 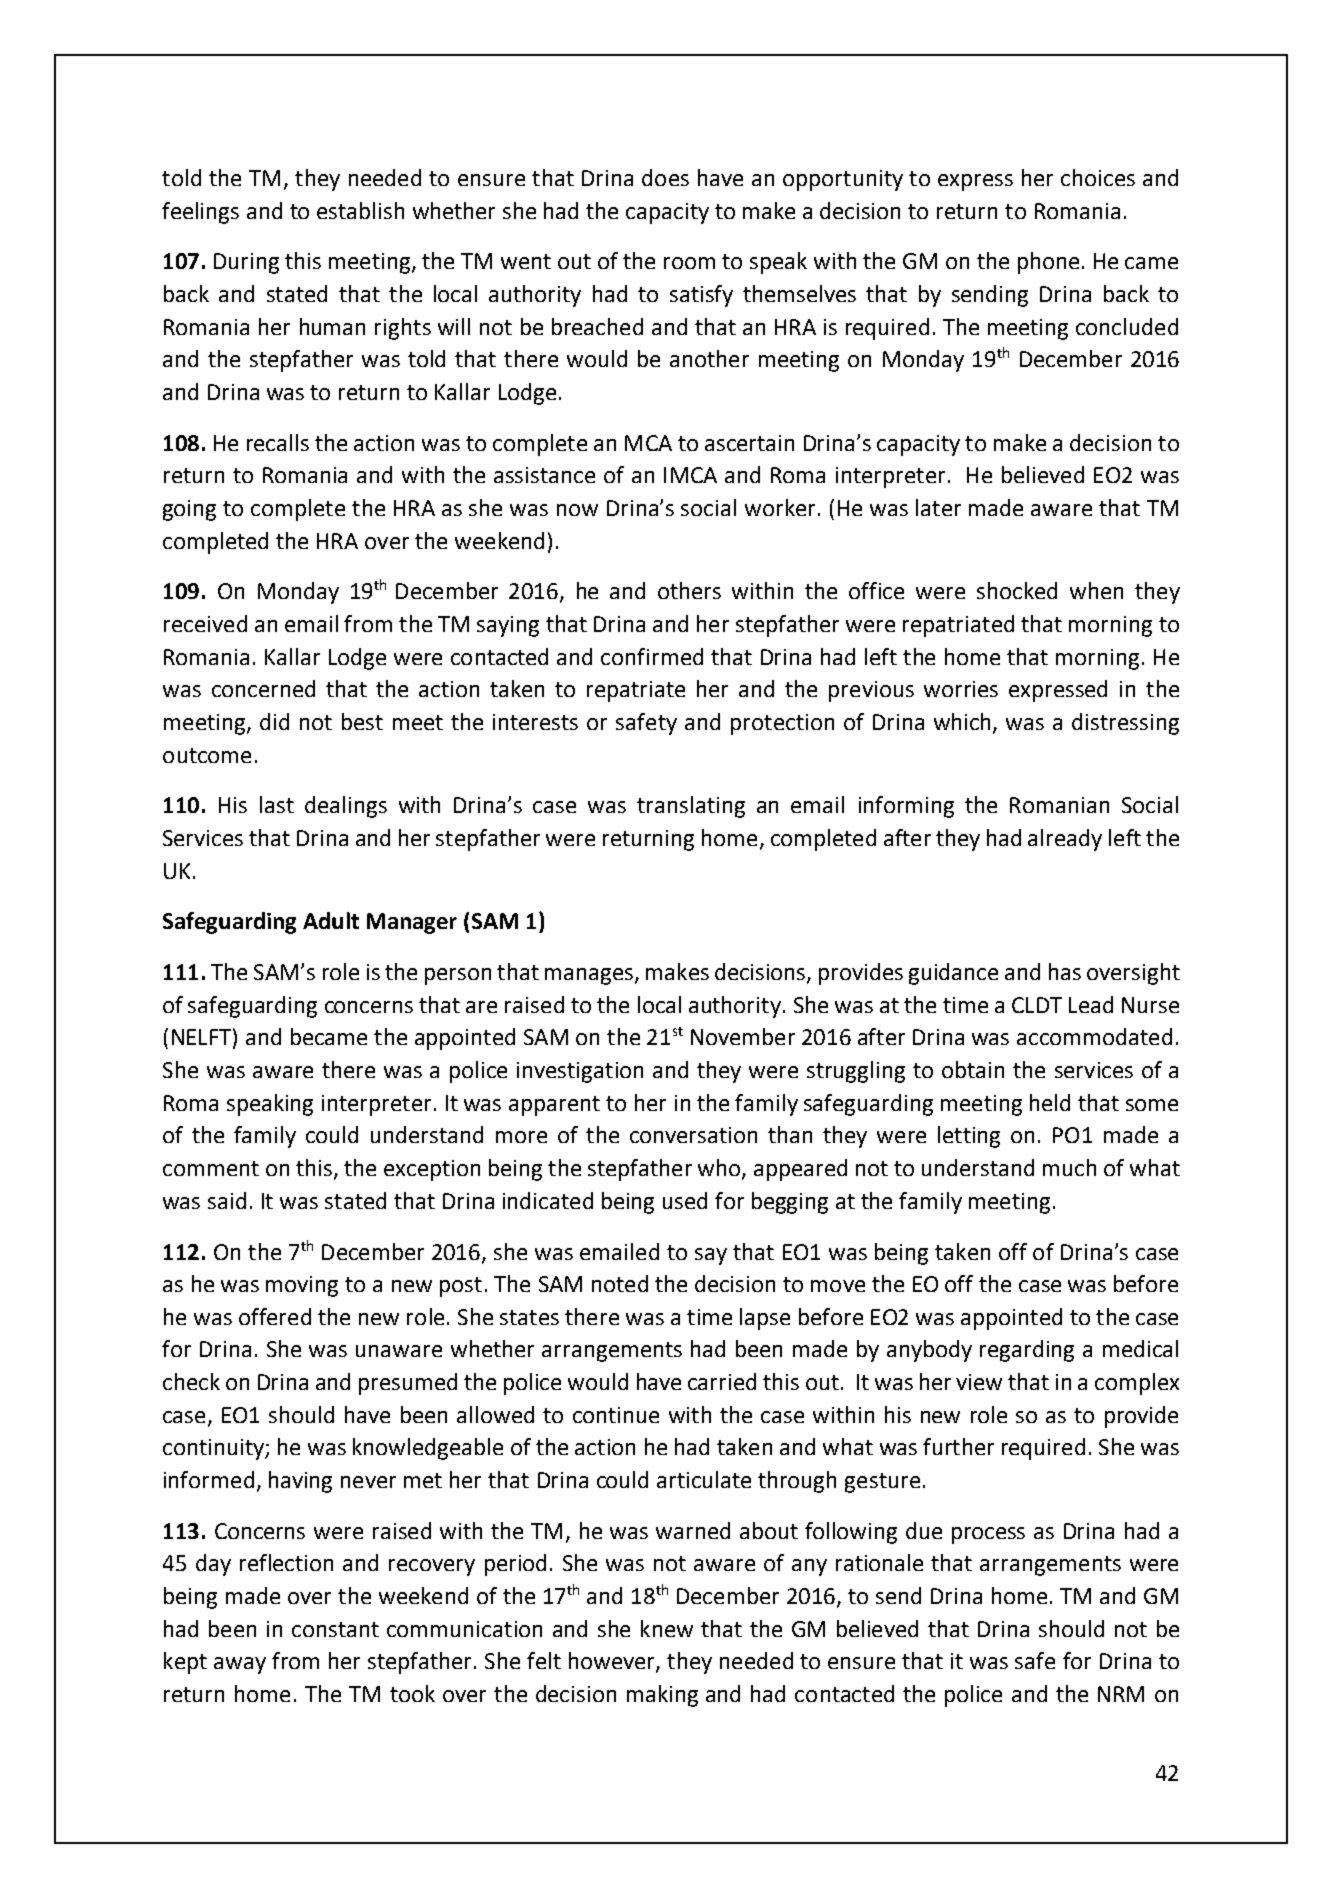 I want to click on used, so click(x=685, y=1200).
